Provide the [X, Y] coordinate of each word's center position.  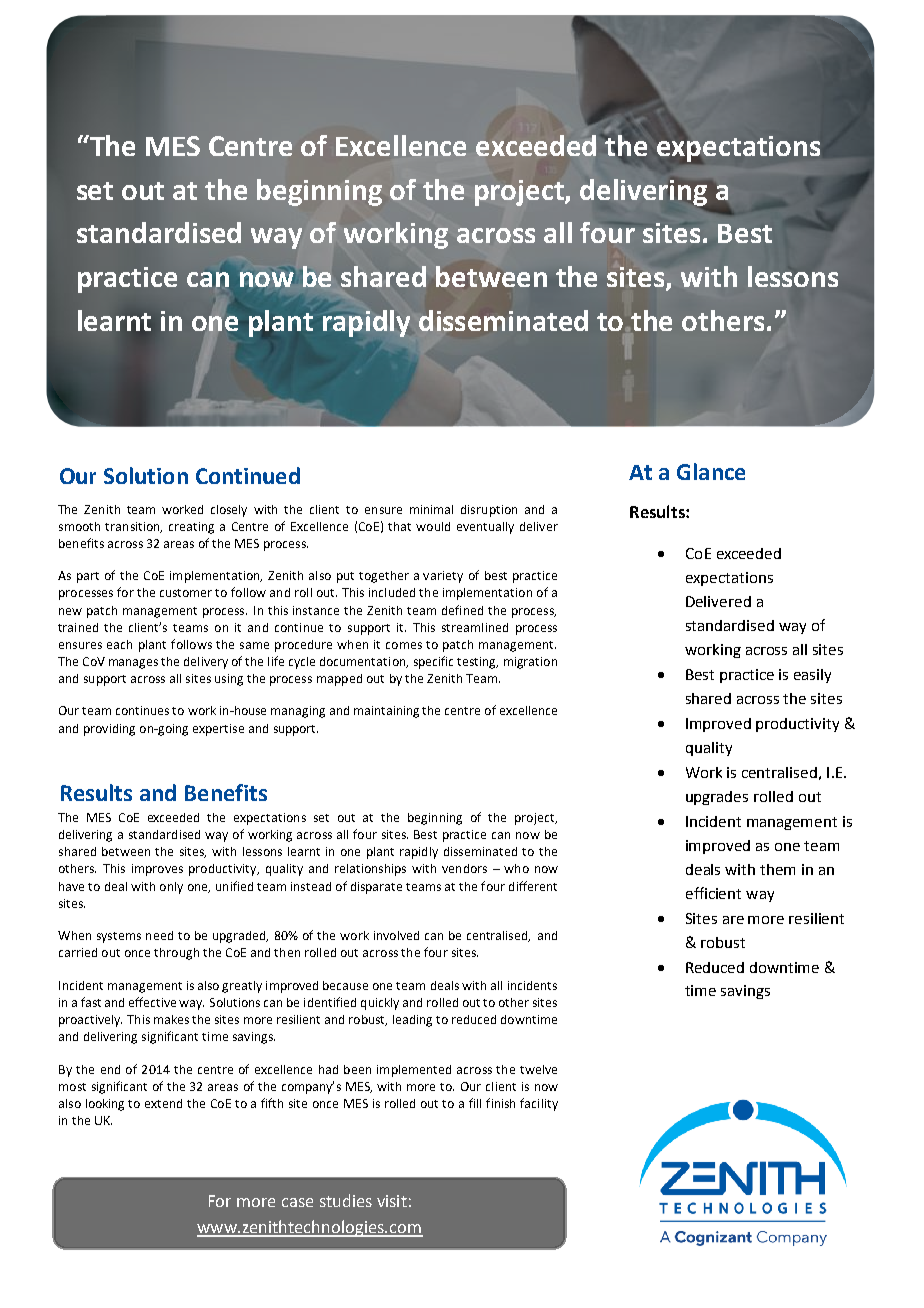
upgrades [717, 798]
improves [157, 870]
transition [133, 527]
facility [539, 1104]
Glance [711, 471]
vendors [464, 868]
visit [392, 1201]
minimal [431, 509]
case [297, 1202]
